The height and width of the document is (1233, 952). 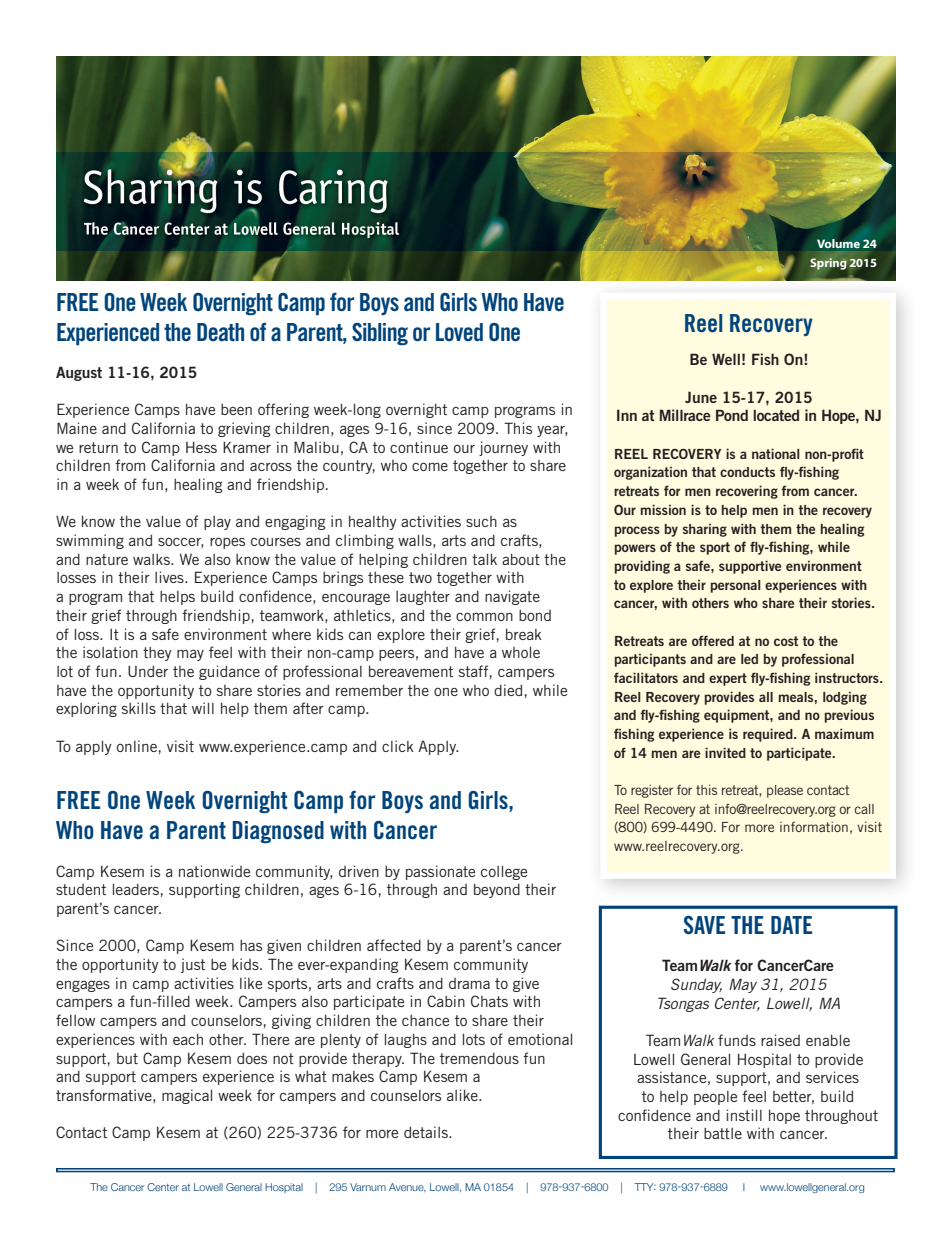 What do you see at coordinates (187, 1096) in the document?
I see `magical` at bounding box center [187, 1096].
